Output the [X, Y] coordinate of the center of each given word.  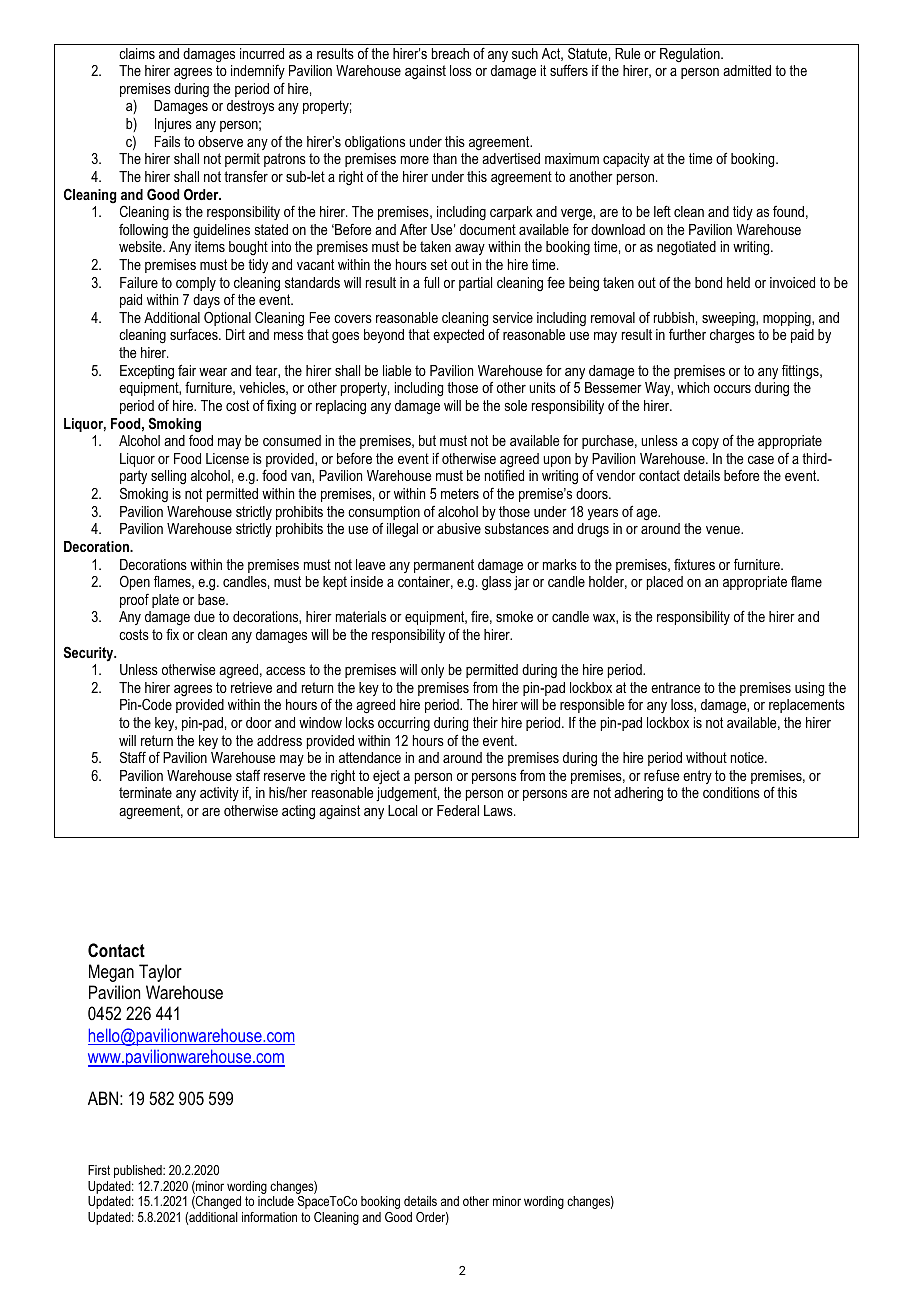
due [204, 616]
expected [458, 336]
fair [187, 370]
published [139, 1171]
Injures [173, 125]
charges [732, 336]
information [269, 1217]
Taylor [160, 973]
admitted [747, 70]
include [276, 1201]
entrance [676, 687]
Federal [458, 810]
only [432, 671]
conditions [731, 792]
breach [450, 53]
